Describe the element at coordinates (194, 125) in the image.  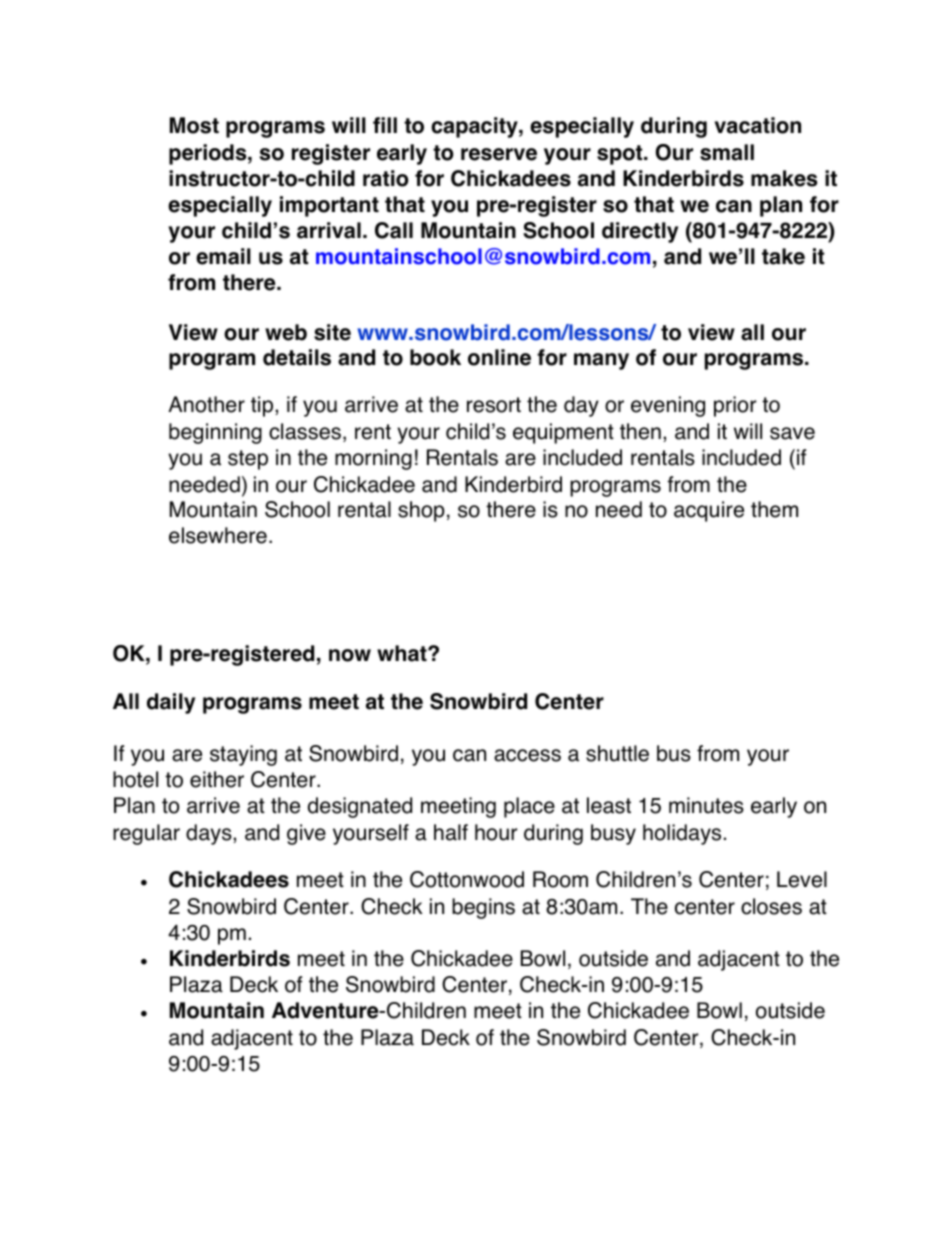
I see `Most` at that location.
